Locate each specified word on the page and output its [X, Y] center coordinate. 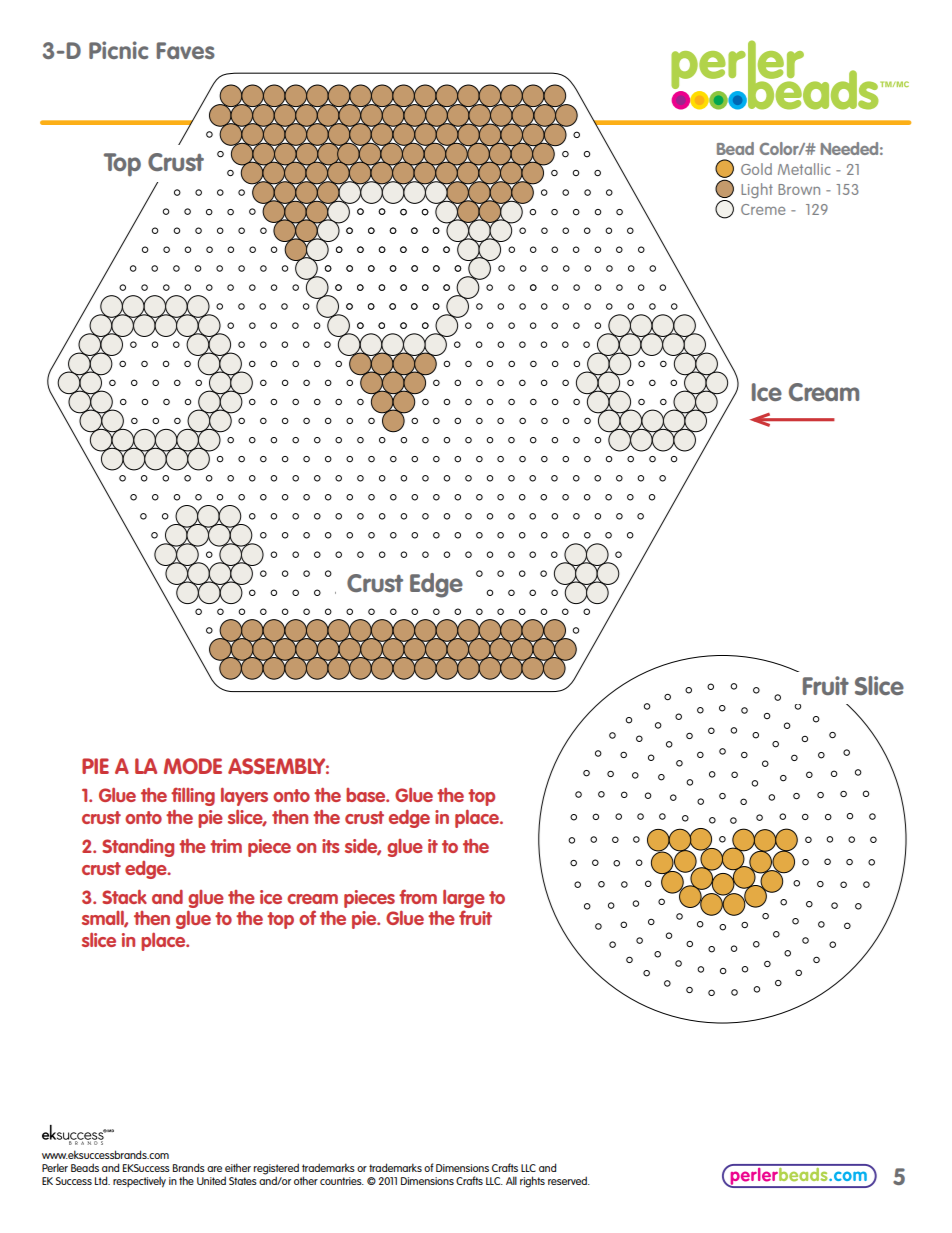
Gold [756, 169]
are [214, 1169]
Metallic [804, 169]
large [464, 898]
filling [193, 796]
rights [532, 1182]
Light [757, 190]
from [418, 896]
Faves [186, 50]
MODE [193, 766]
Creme [763, 209]
